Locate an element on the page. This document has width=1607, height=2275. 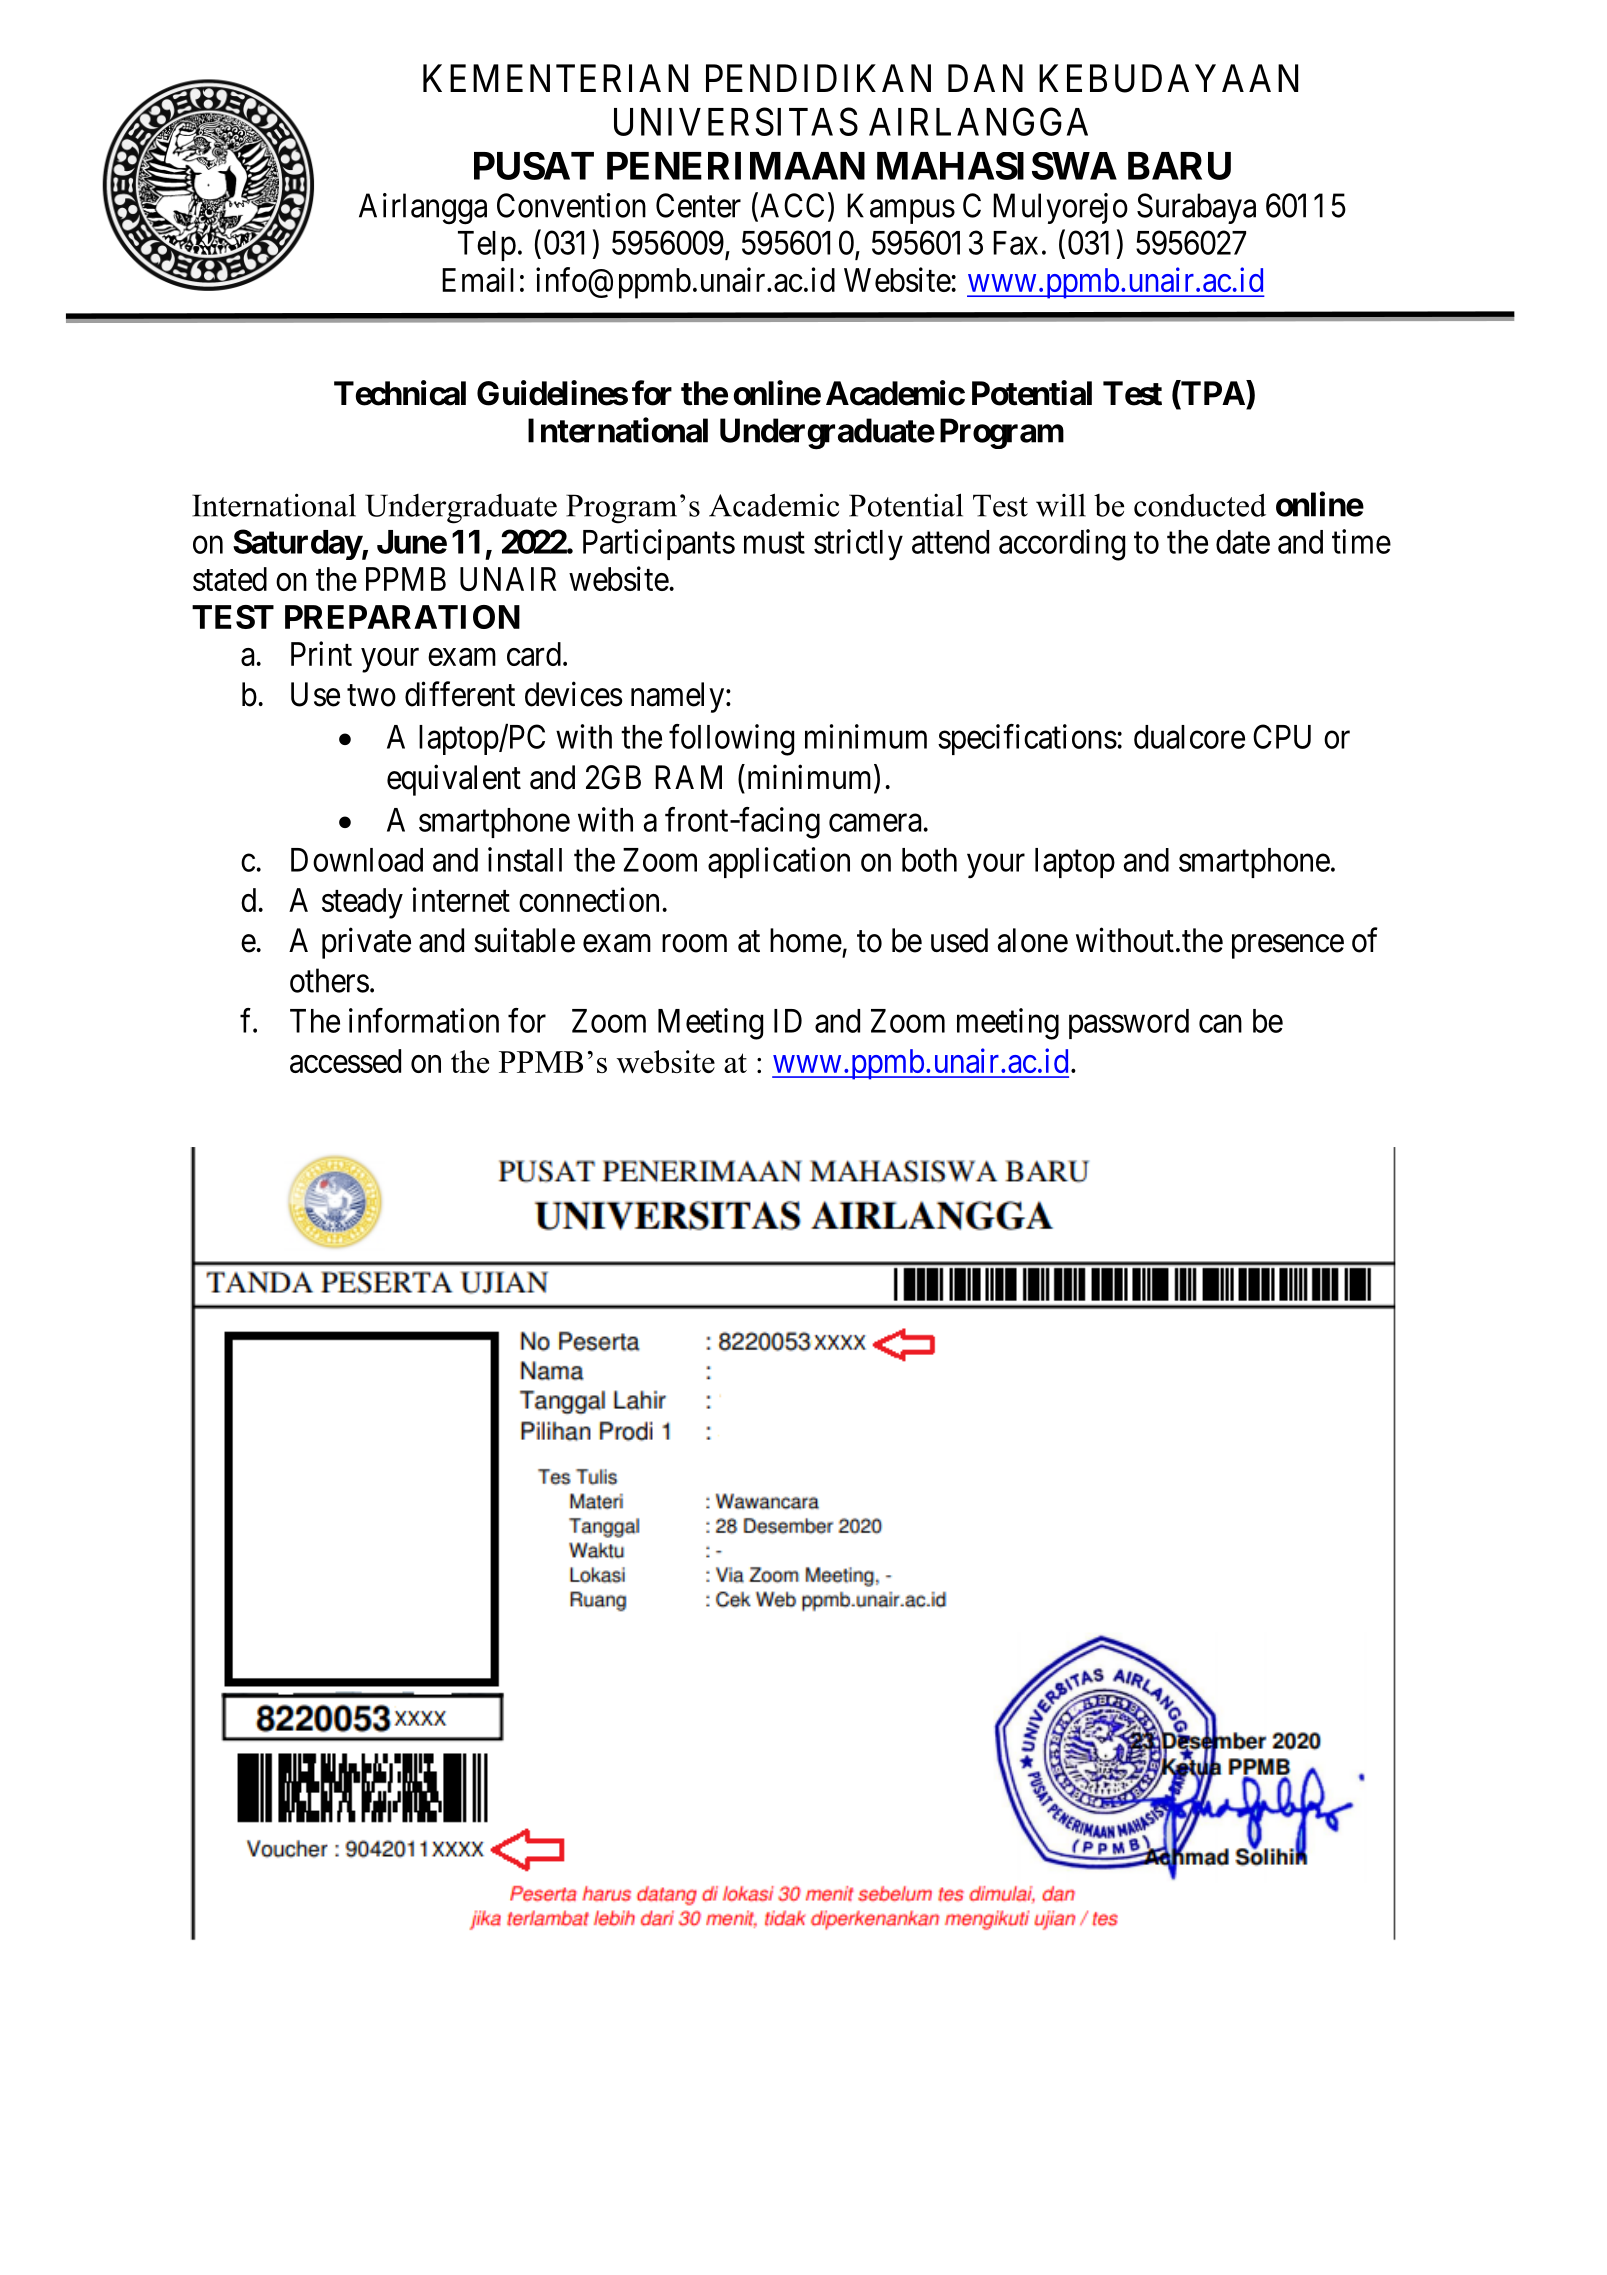
accessed is located at coordinates (345, 1061).
